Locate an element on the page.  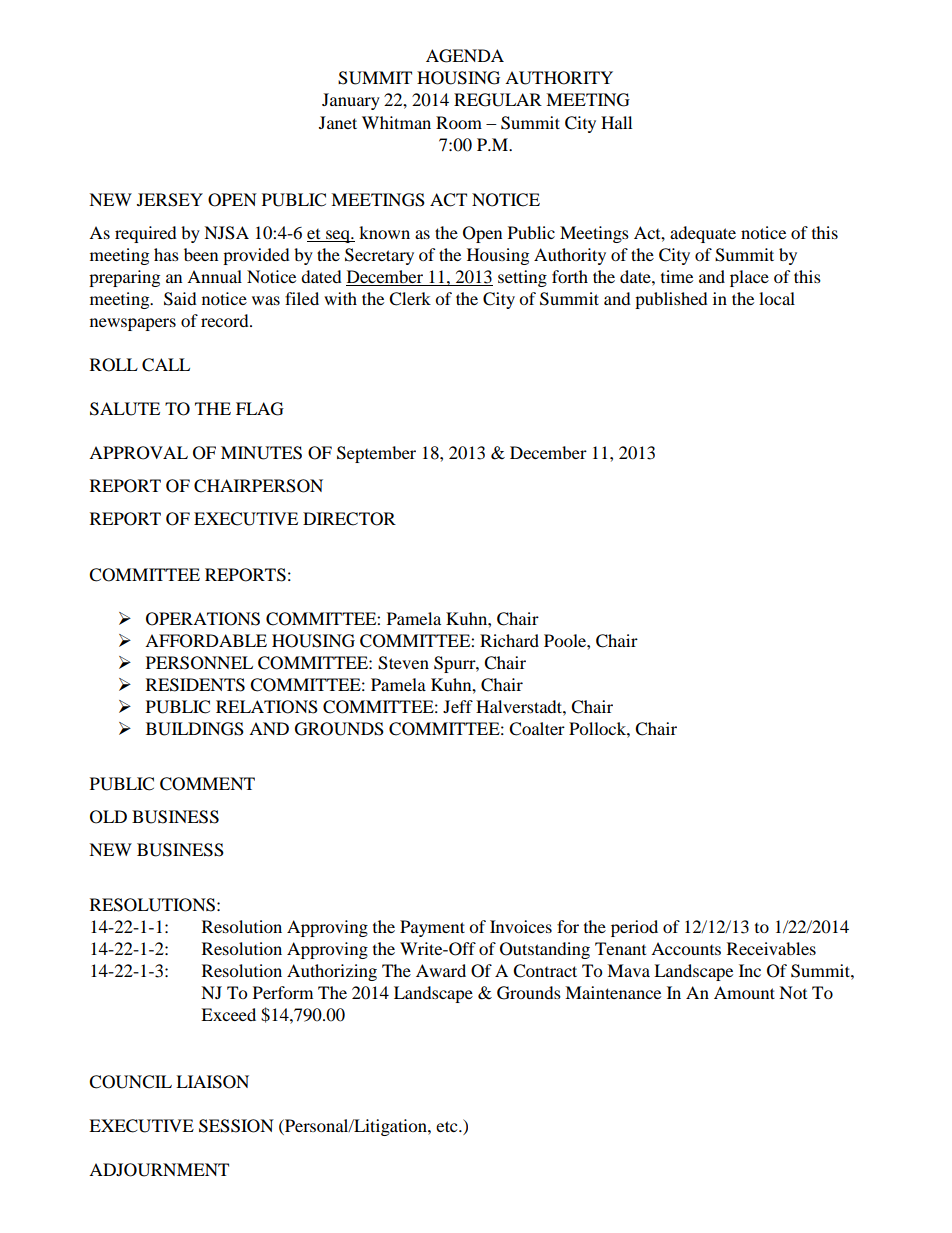
Room is located at coordinates (459, 122).
